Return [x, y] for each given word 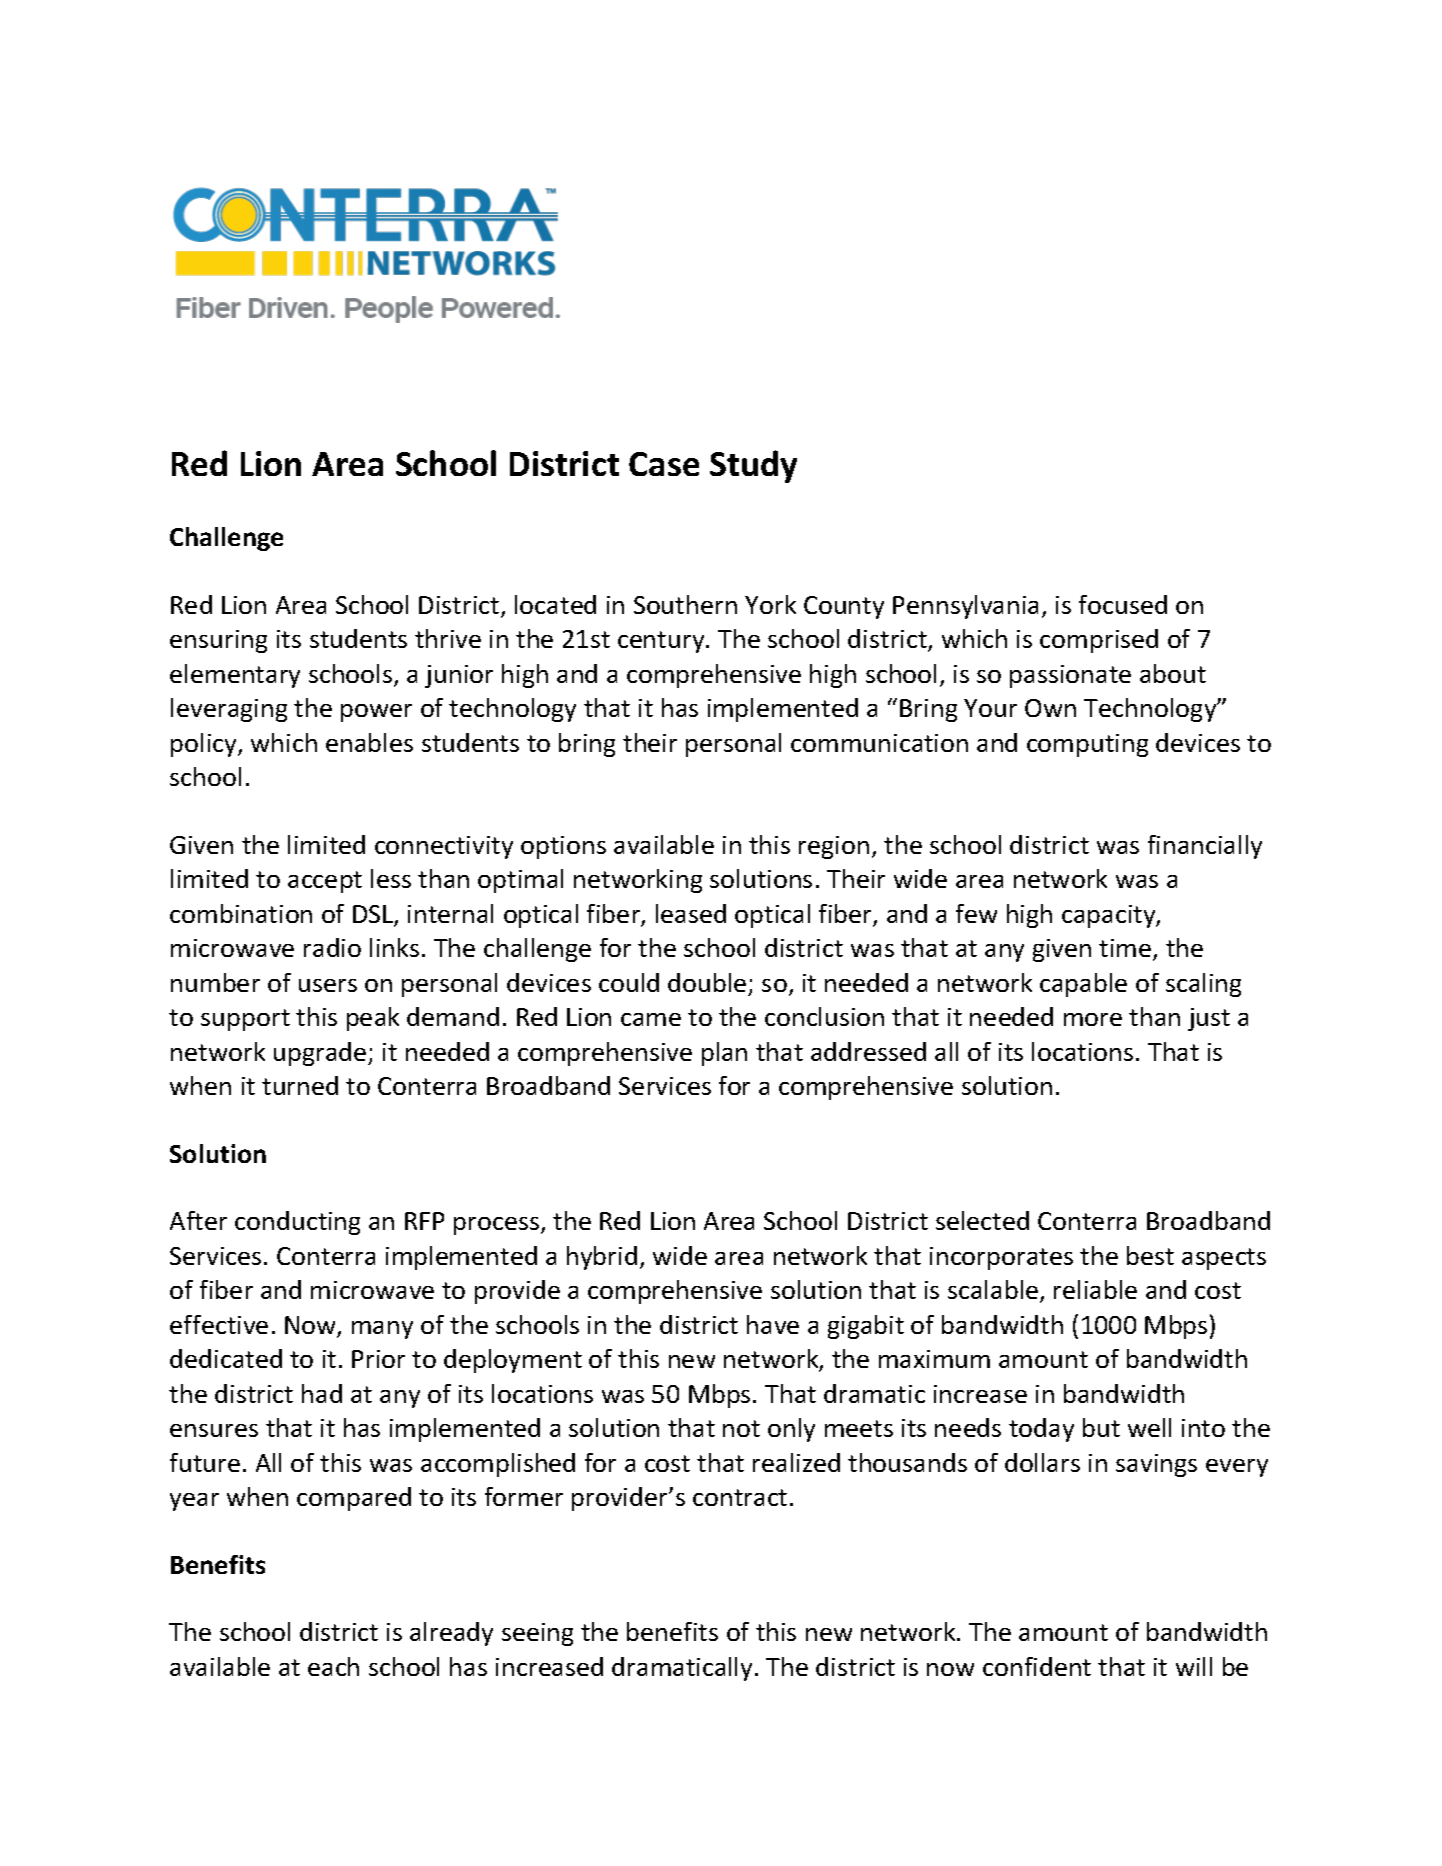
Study [753, 466]
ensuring [218, 641]
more [1093, 1019]
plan [724, 1054]
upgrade [321, 1054]
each [333, 1666]
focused [1123, 604]
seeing [537, 1634]
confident [1037, 1666]
